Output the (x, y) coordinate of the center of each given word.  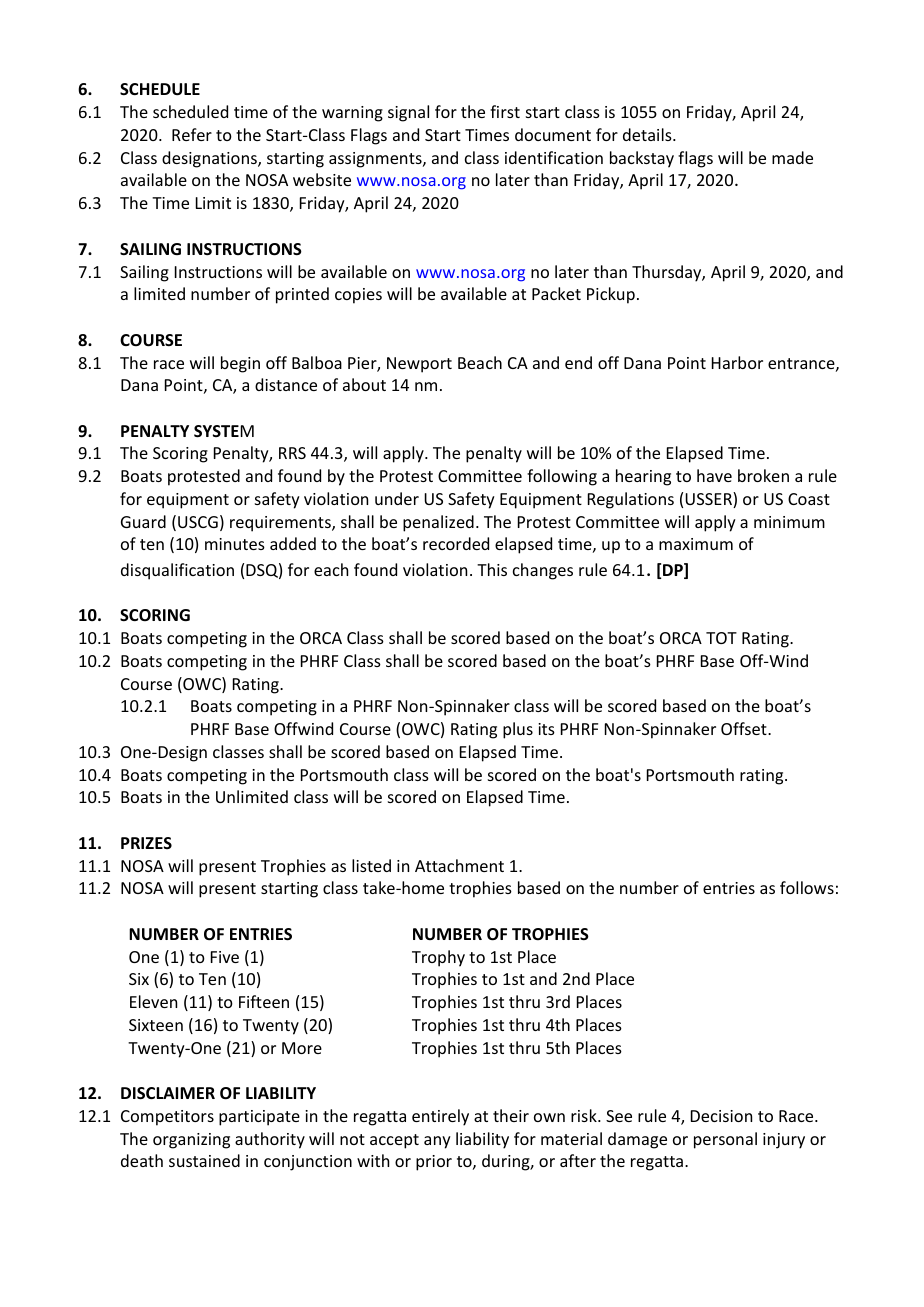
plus (518, 730)
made (792, 157)
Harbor (737, 362)
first (505, 111)
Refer (192, 134)
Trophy (438, 958)
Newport (419, 365)
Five (225, 957)
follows (807, 887)
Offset (745, 728)
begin (240, 364)
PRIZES (146, 843)
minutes (235, 544)
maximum (696, 544)
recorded (456, 543)
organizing (191, 1141)
